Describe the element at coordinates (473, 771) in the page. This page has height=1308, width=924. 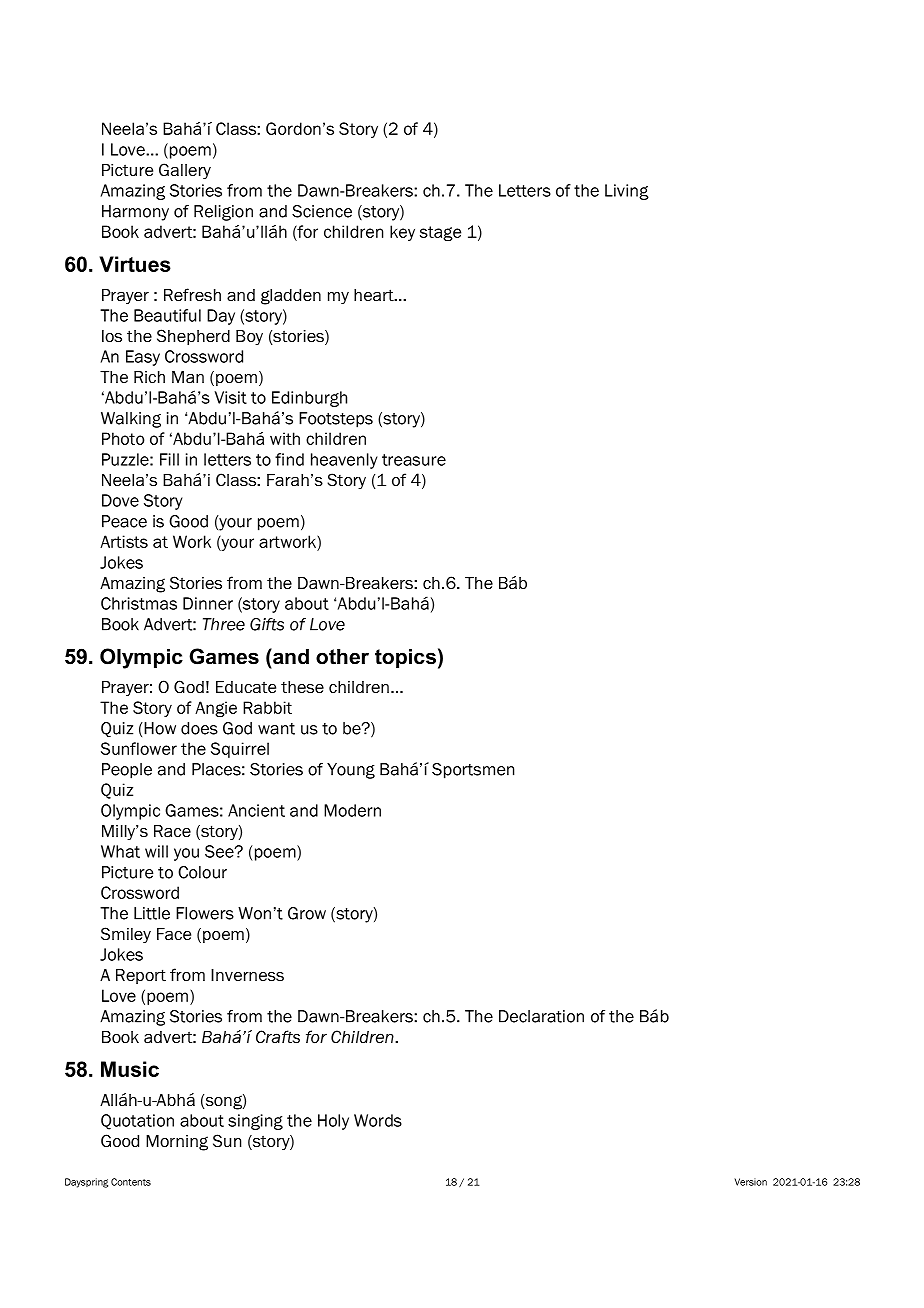
I see `Sportsmen` at that location.
